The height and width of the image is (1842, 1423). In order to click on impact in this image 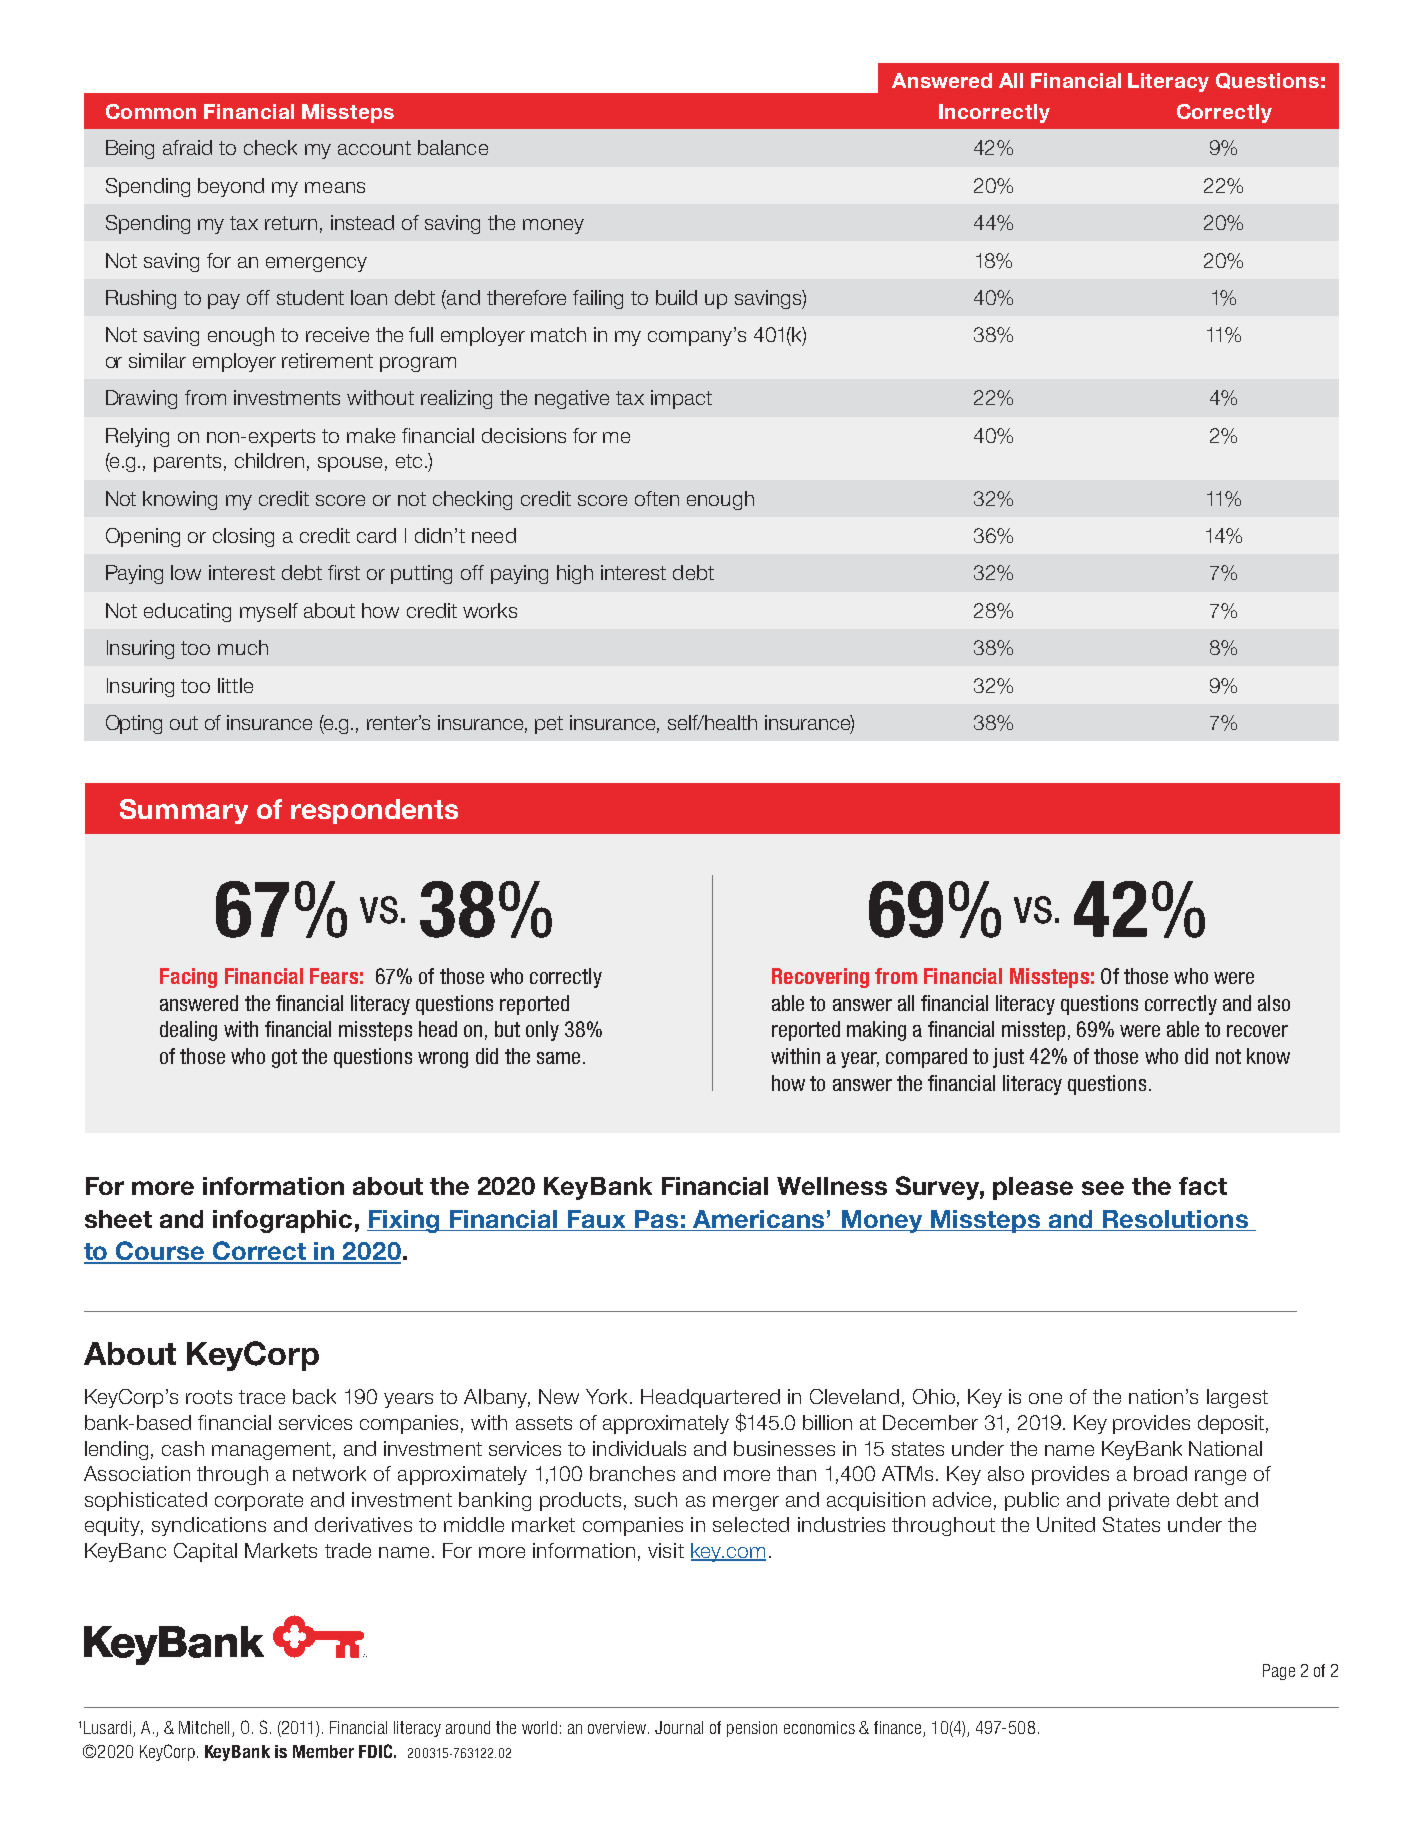, I will do `click(681, 399)`.
